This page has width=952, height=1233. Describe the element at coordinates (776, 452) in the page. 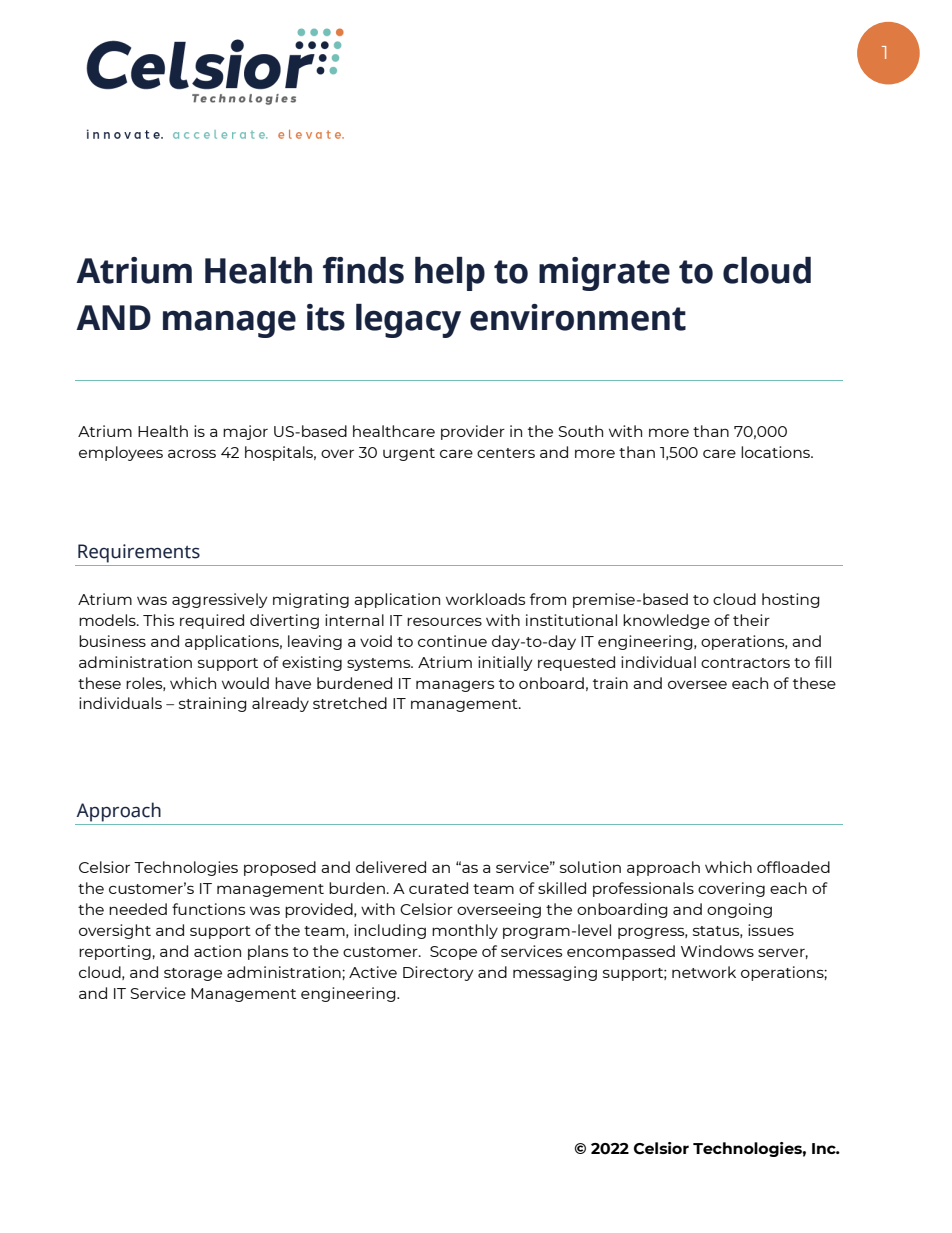

I see `locations` at that location.
